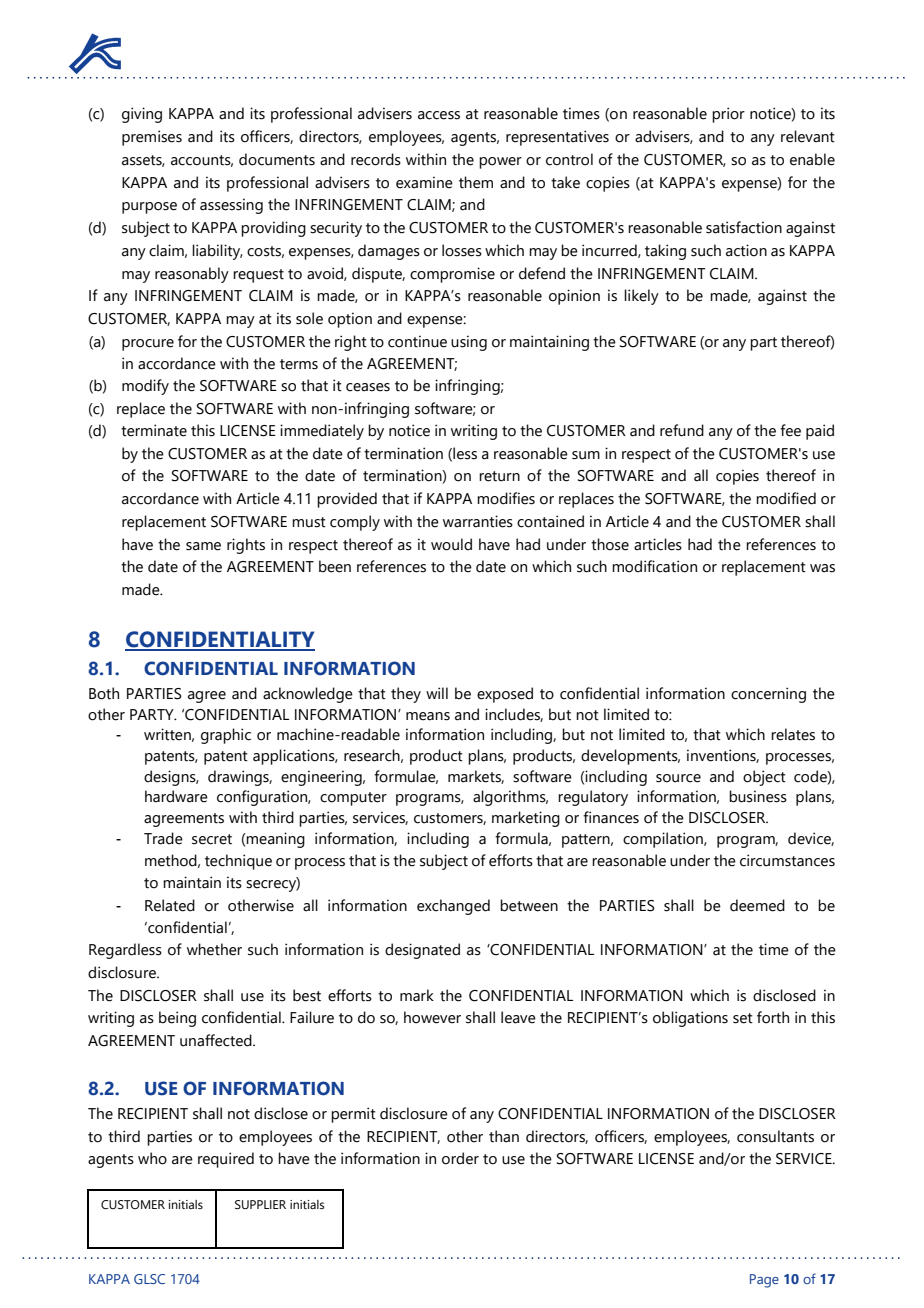 This screenshot has width=924, height=1308. I want to click on Page, so click(764, 1281).
